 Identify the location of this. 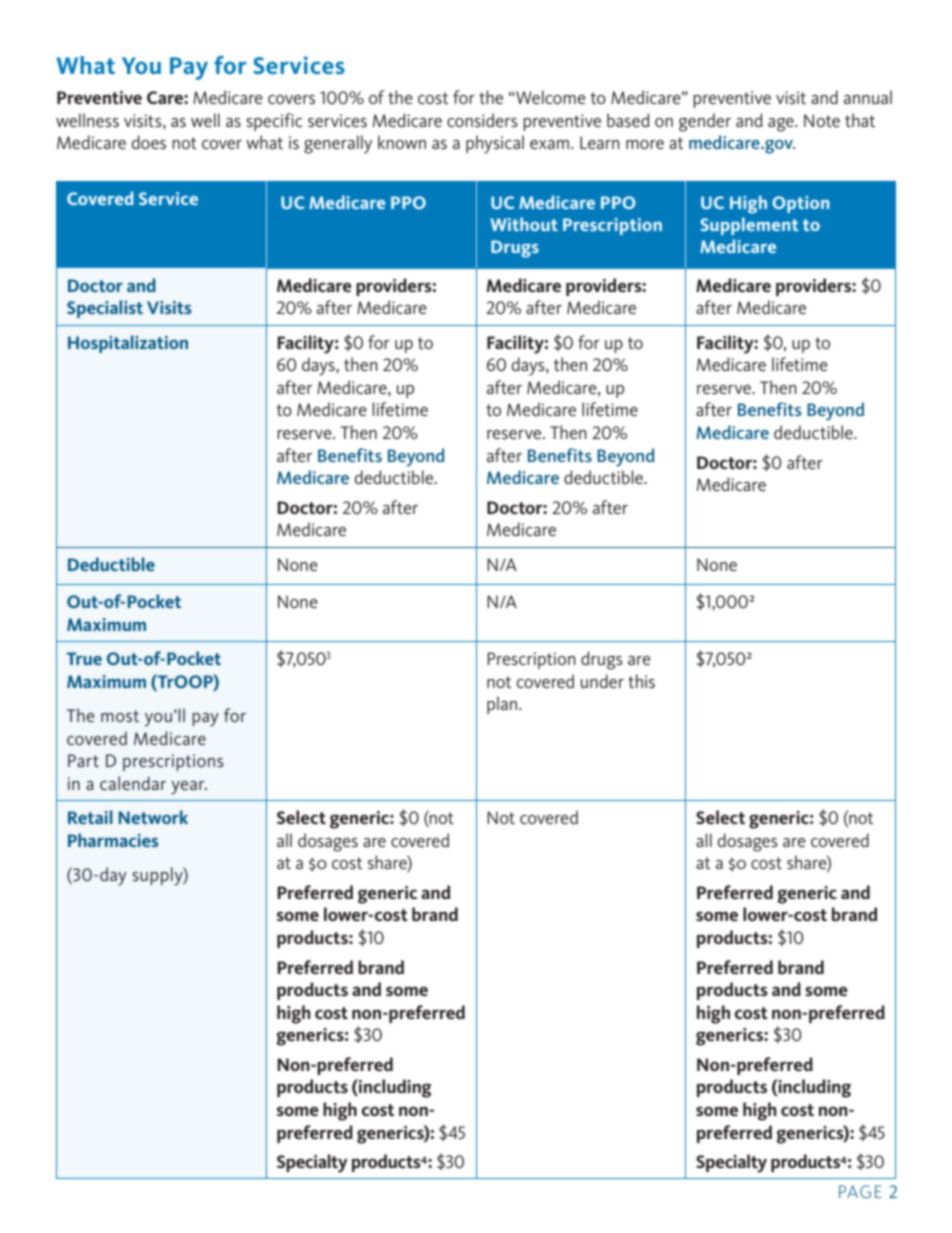
(641, 681).
